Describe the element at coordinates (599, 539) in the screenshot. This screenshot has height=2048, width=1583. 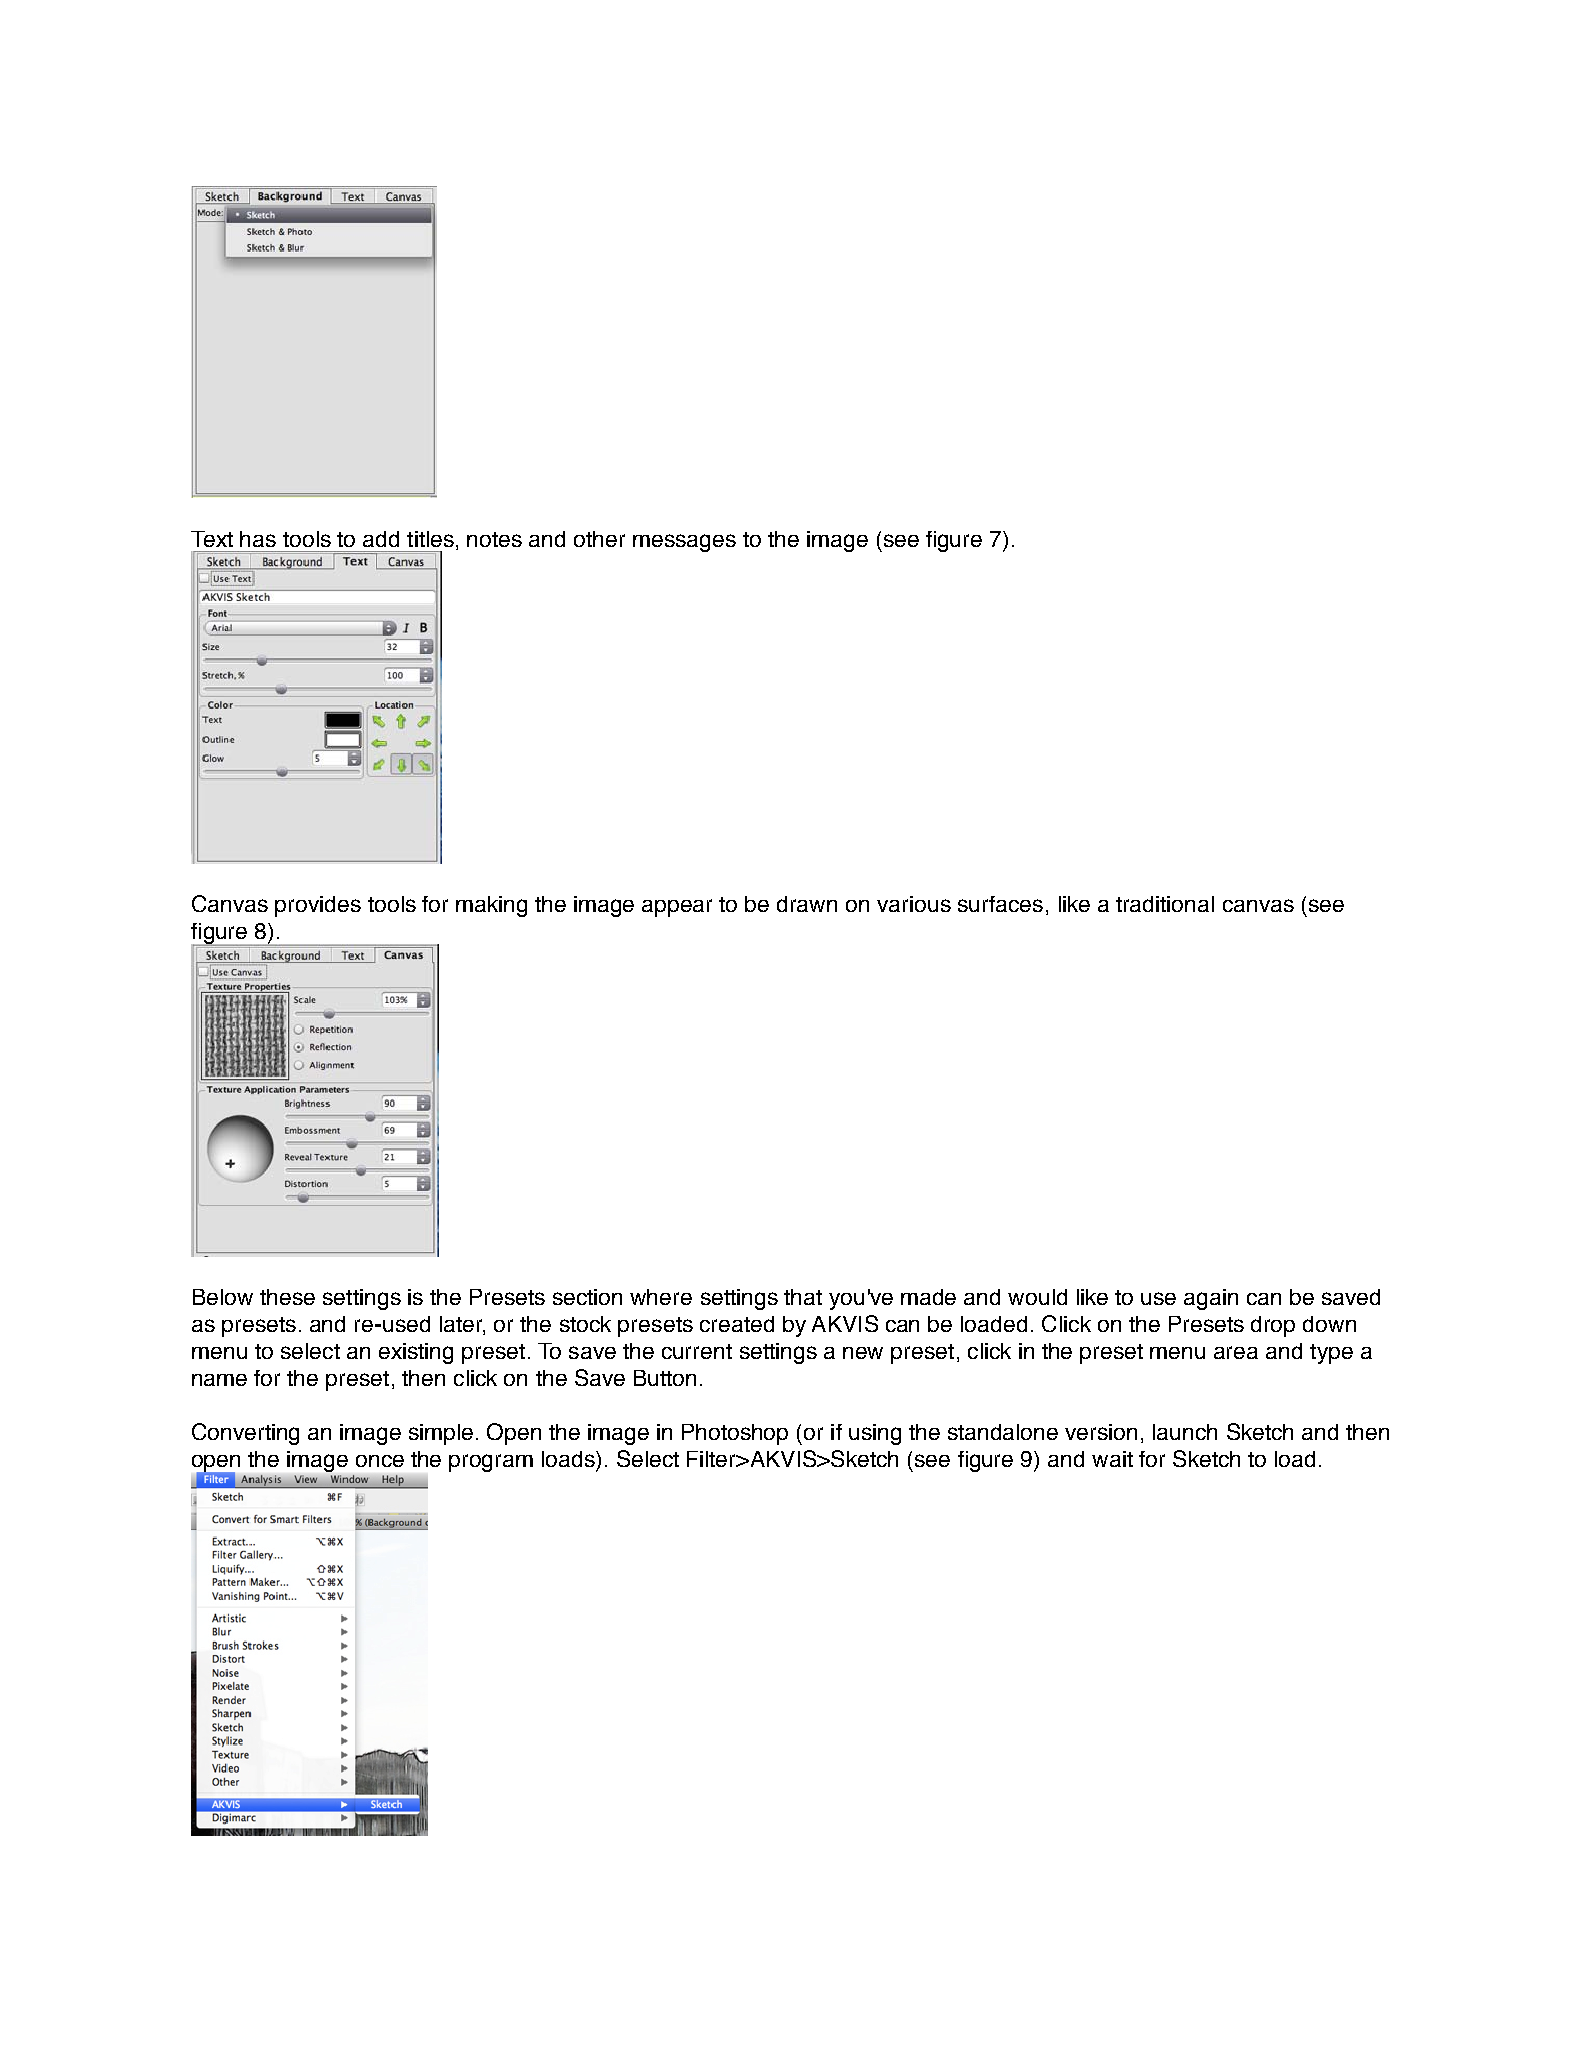
I see `other` at that location.
